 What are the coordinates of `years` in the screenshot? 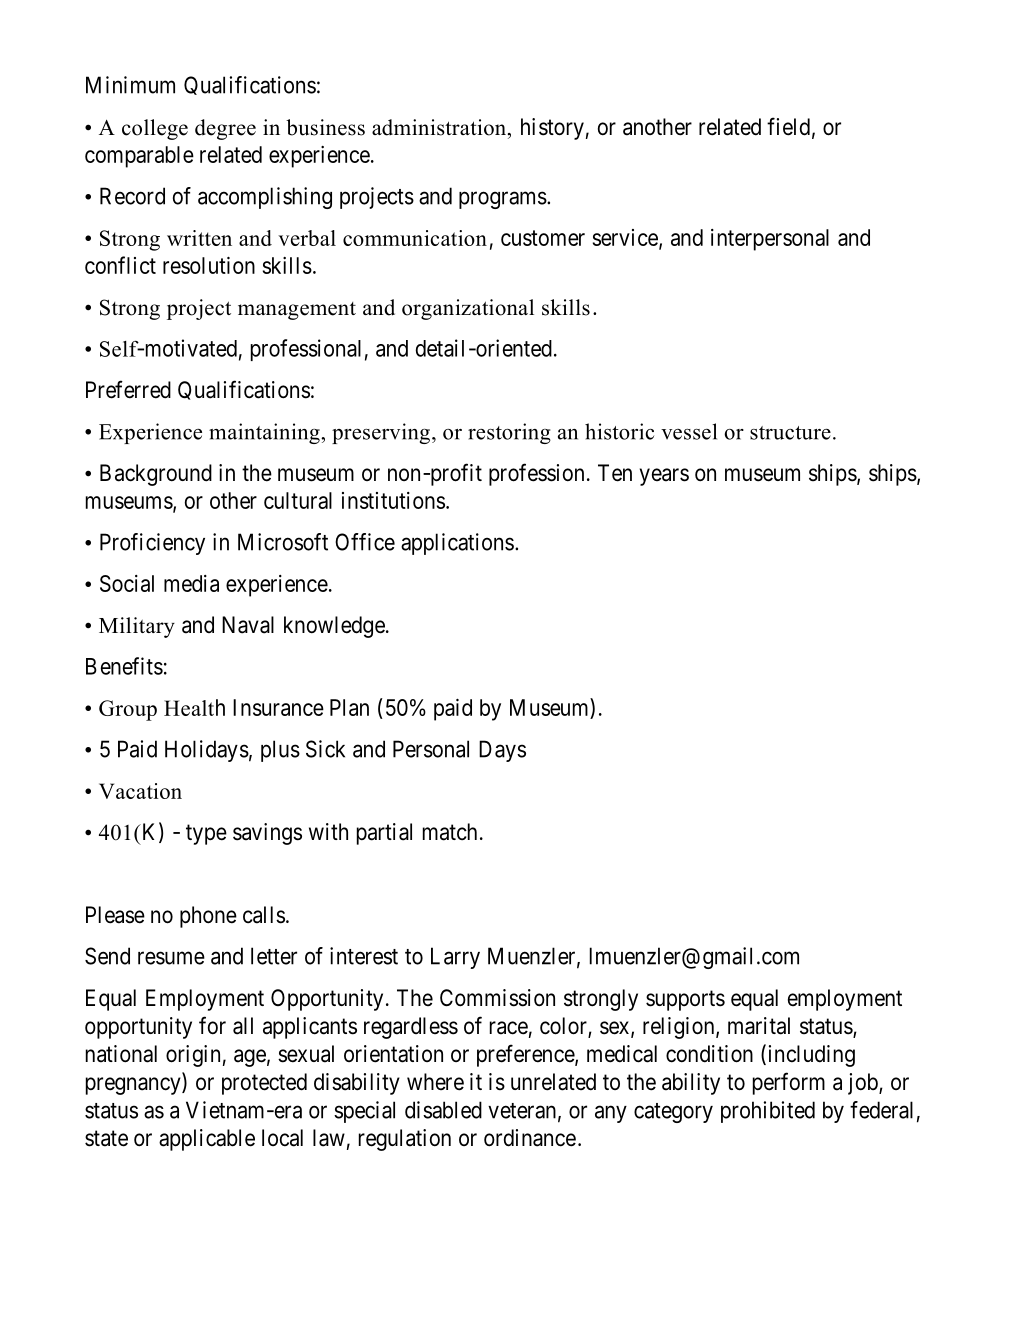 It's located at (664, 477).
